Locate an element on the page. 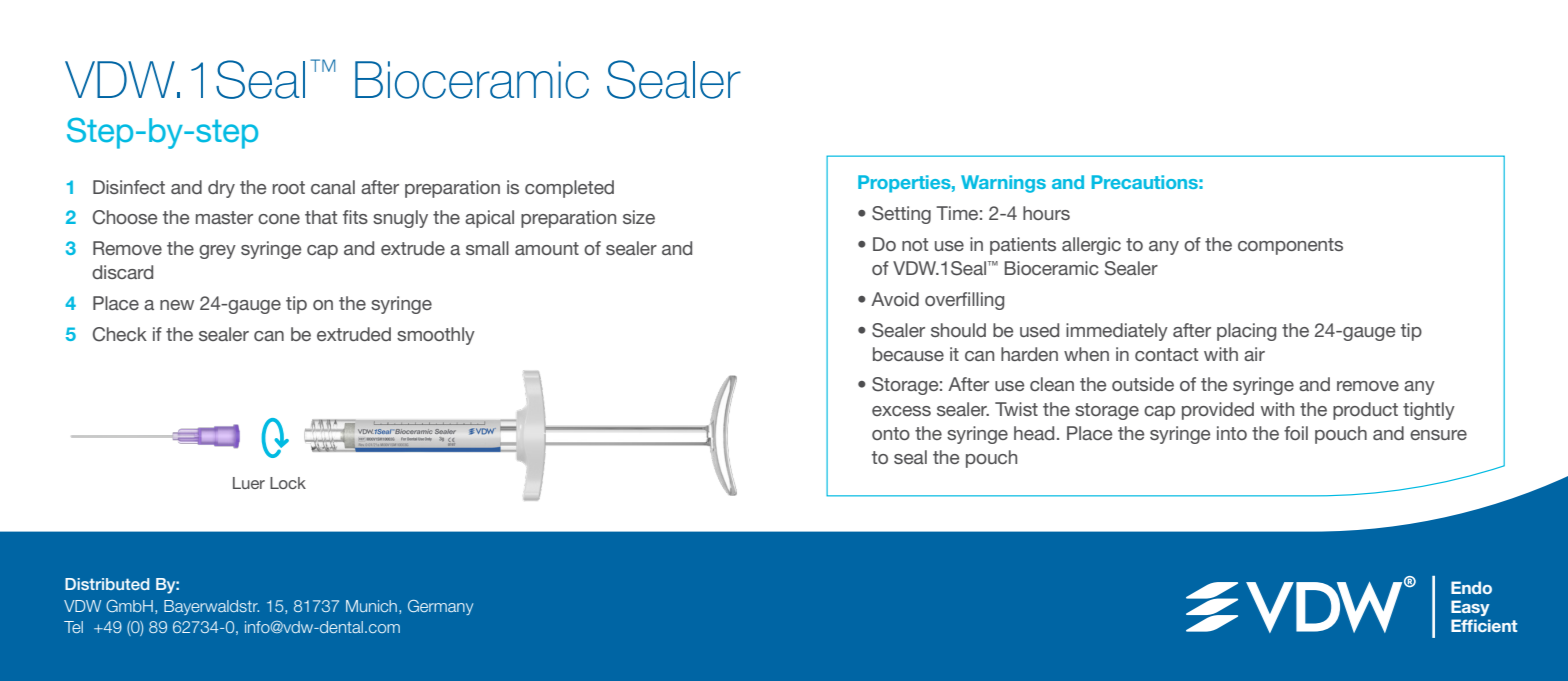  foil is located at coordinates (1296, 433).
